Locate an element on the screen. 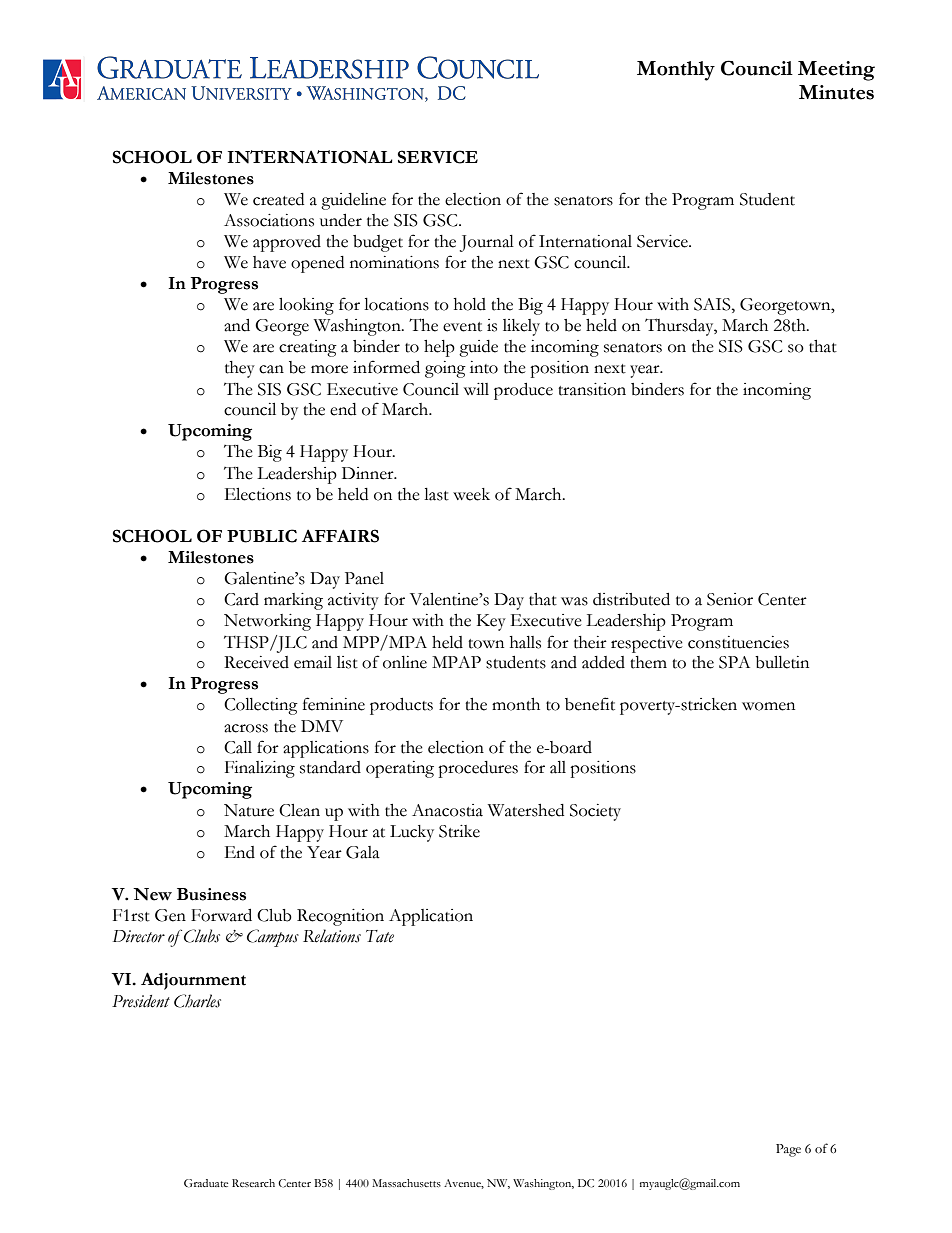  Journal is located at coordinates (487, 243).
